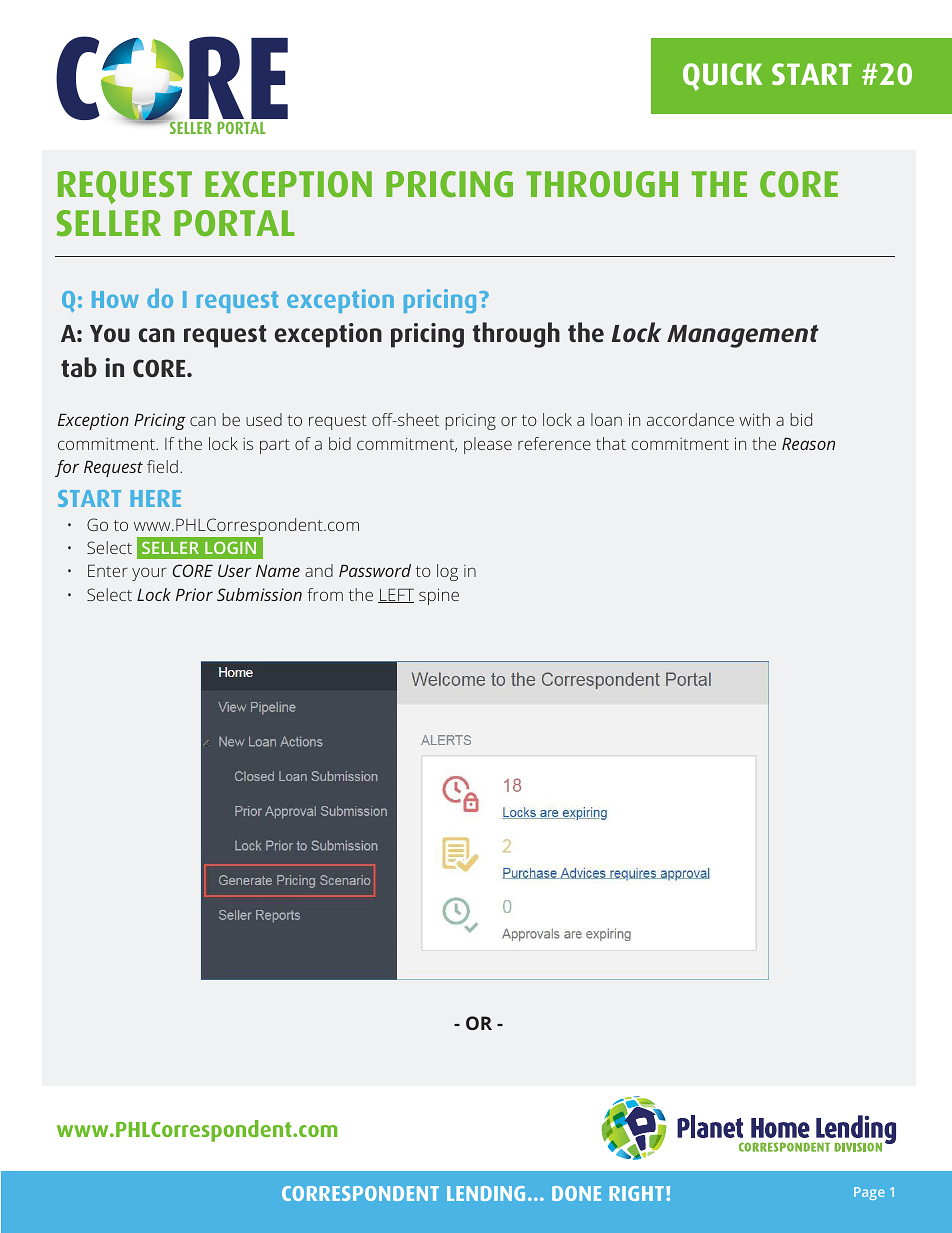 The image size is (952, 1233). I want to click on Prior, so click(194, 594).
